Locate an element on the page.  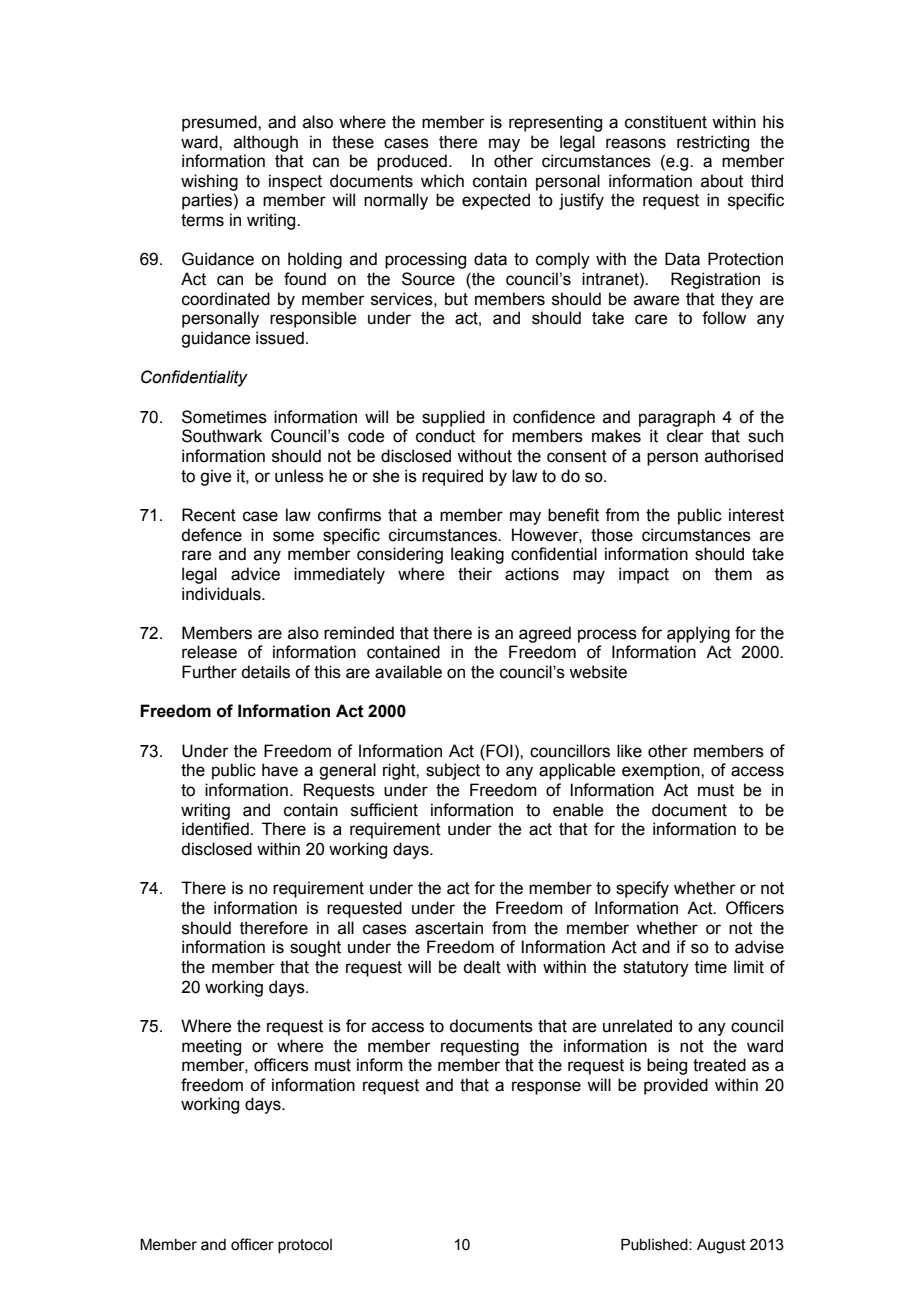
applying is located at coordinates (698, 634).
